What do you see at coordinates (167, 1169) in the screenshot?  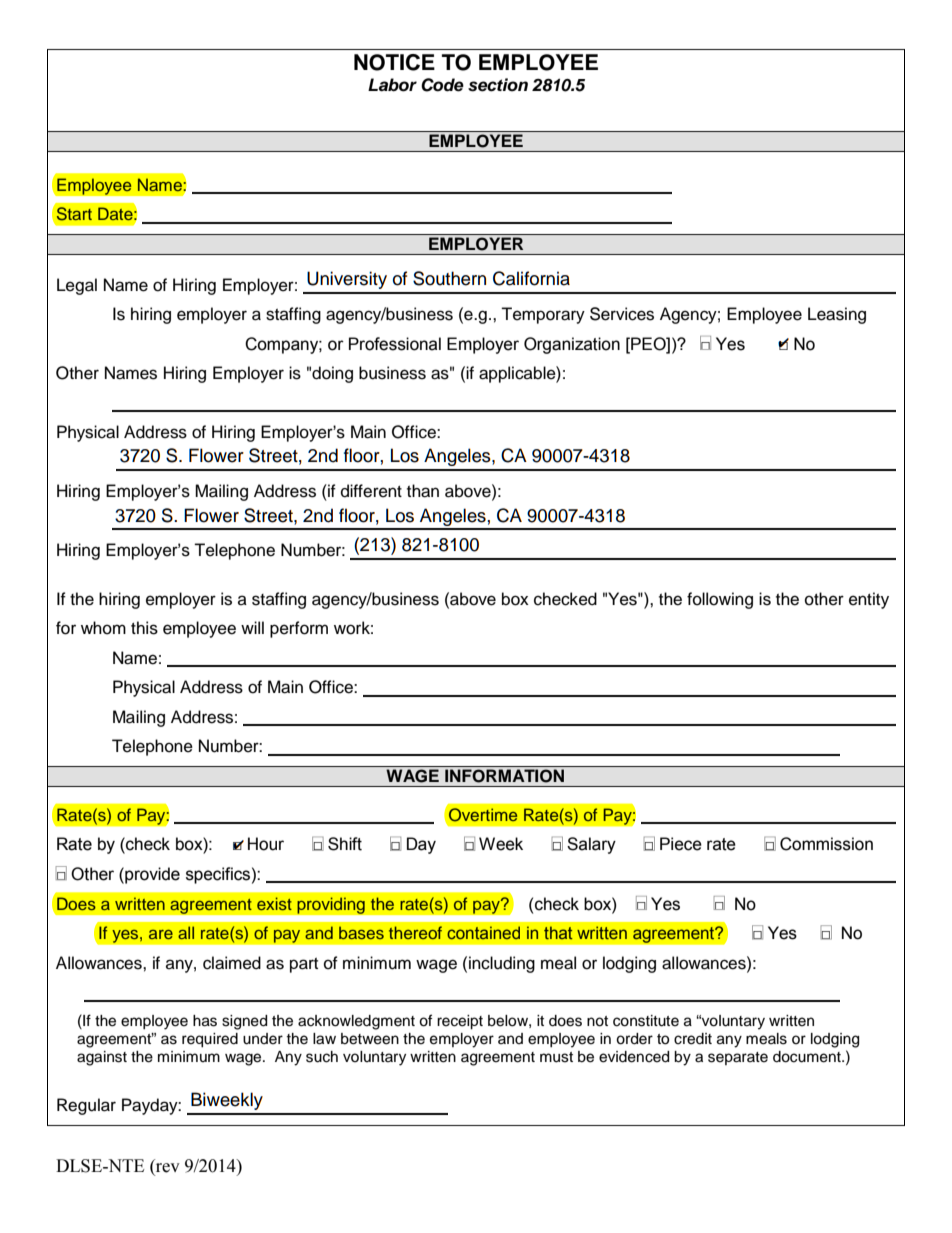 I see `rev` at bounding box center [167, 1169].
